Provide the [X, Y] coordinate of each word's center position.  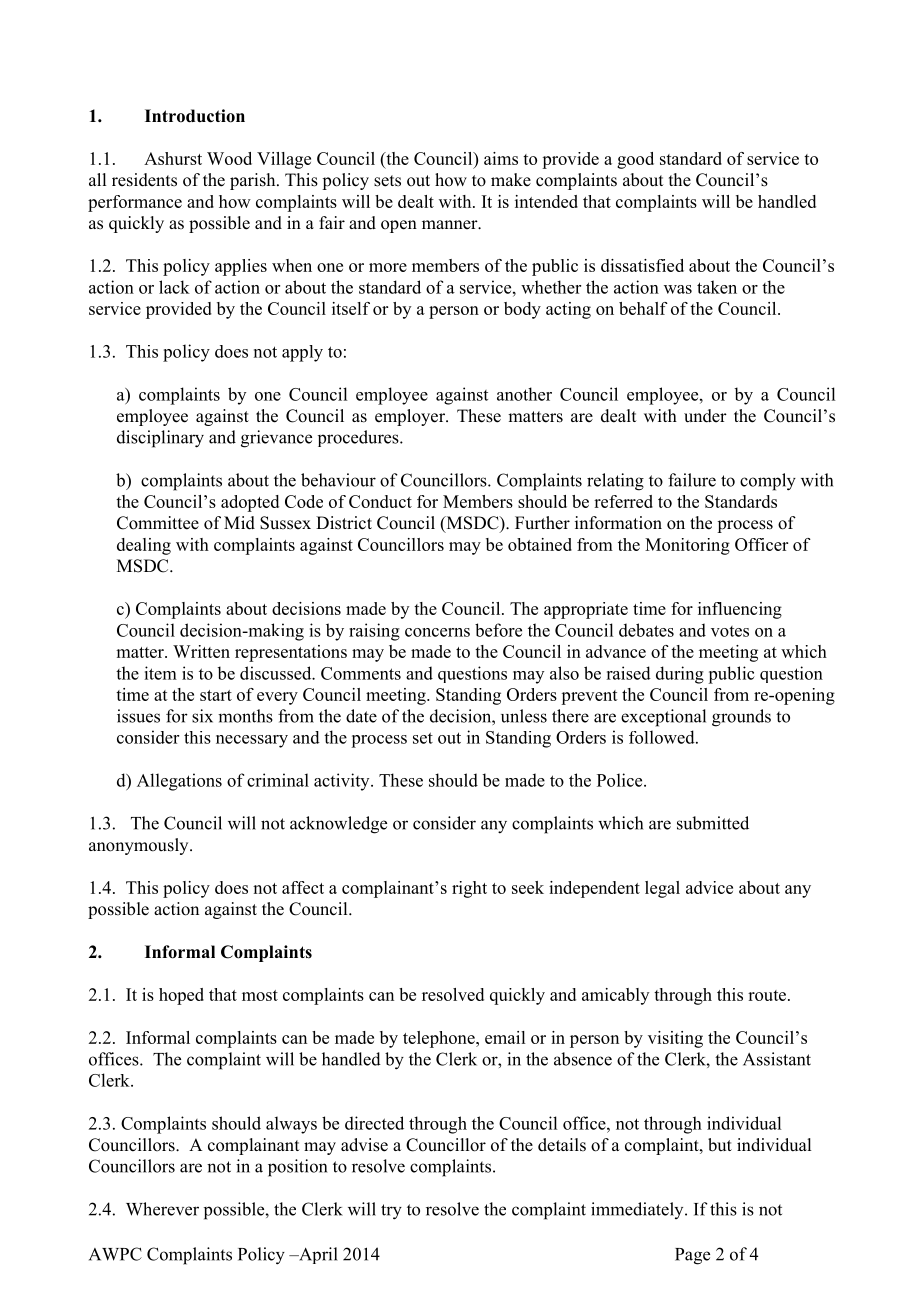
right [469, 889]
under [705, 416]
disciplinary [160, 439]
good [635, 160]
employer [411, 417]
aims [501, 158]
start [216, 695]
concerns [437, 632]
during [680, 675]
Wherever [162, 1209]
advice [709, 887]
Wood [229, 158]
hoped [181, 996]
